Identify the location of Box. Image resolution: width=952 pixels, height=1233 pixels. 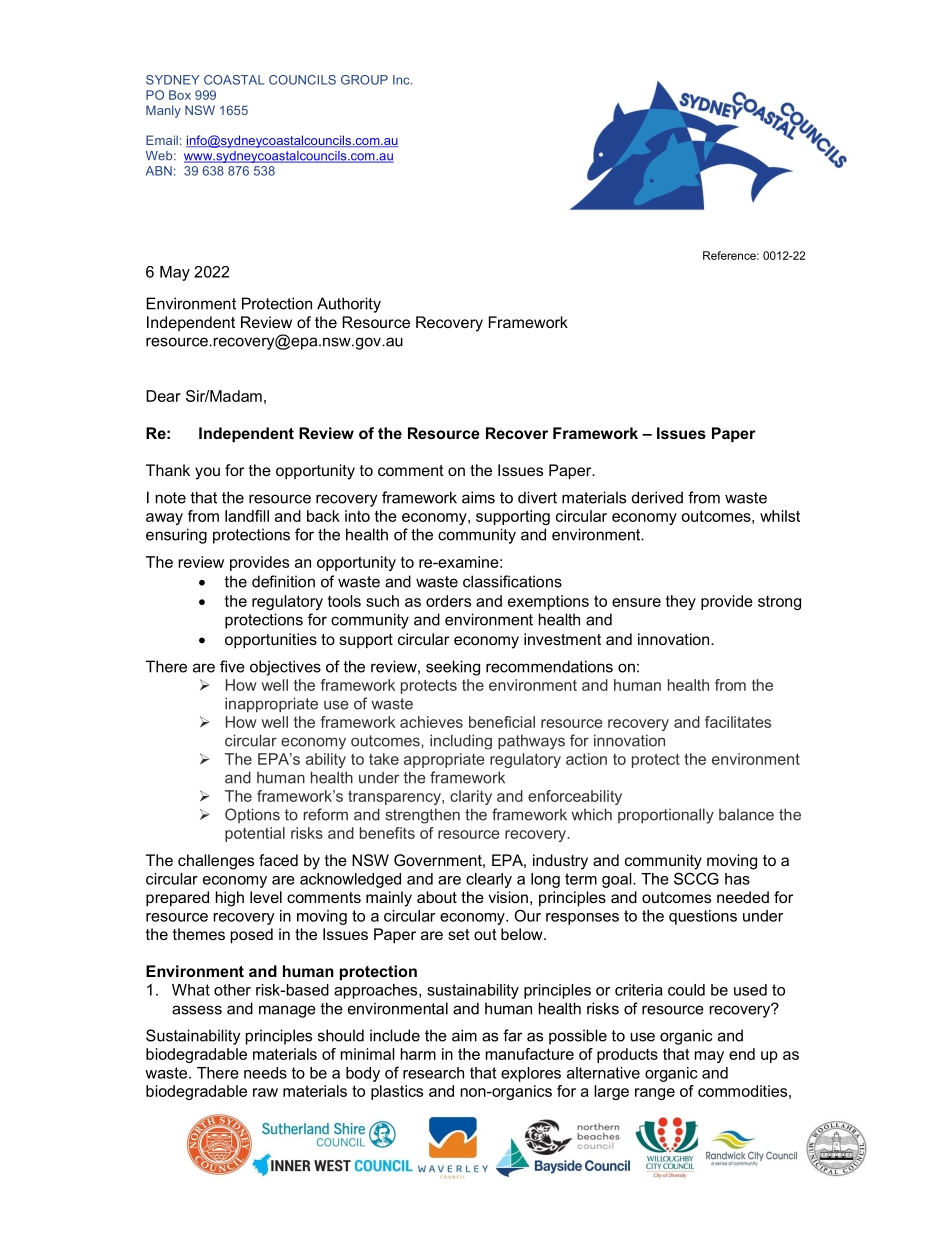
(180, 95).
